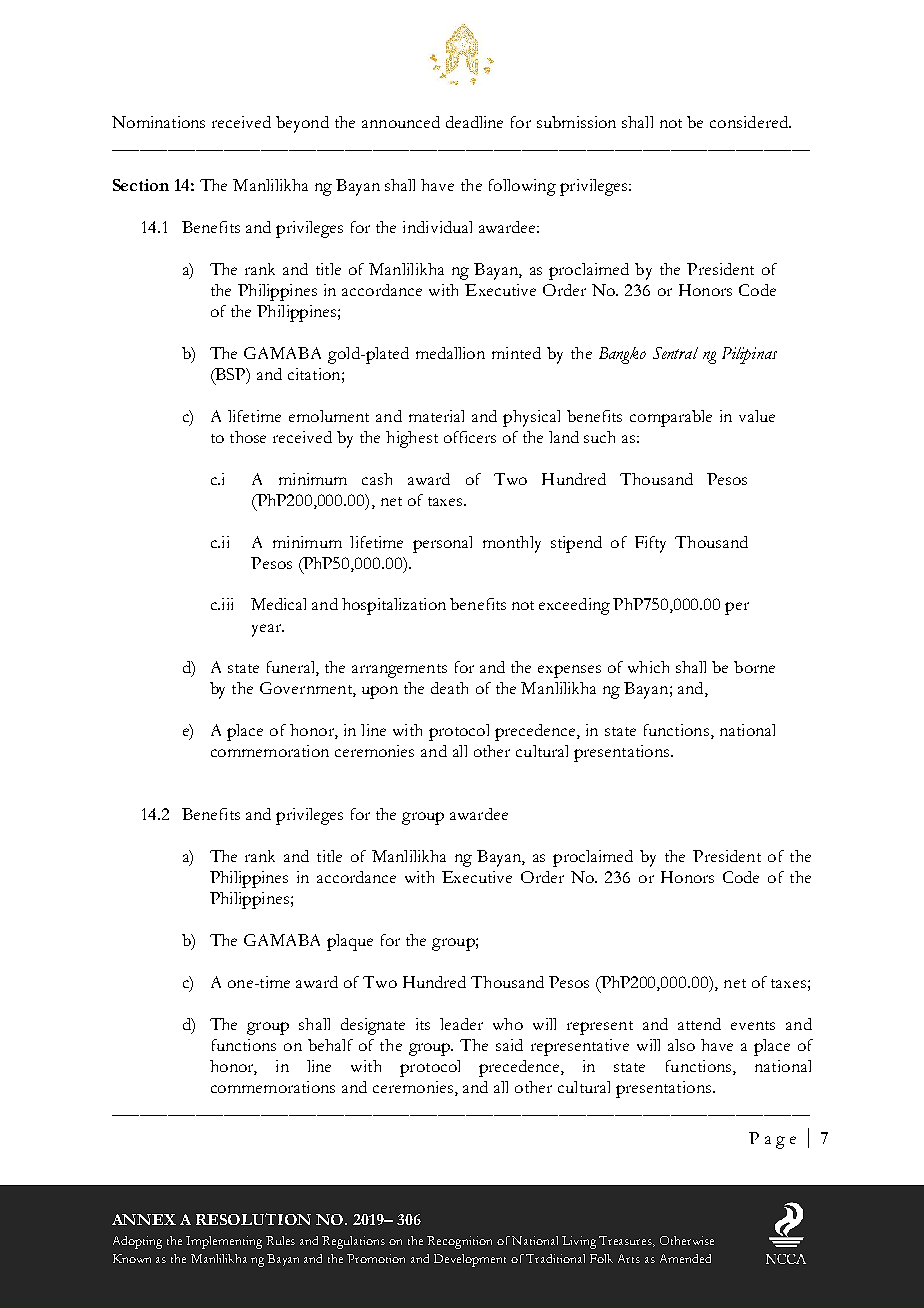 Image resolution: width=924 pixels, height=1308 pixels. Describe the element at coordinates (330, 1045) in the screenshot. I see `behalf` at that location.
